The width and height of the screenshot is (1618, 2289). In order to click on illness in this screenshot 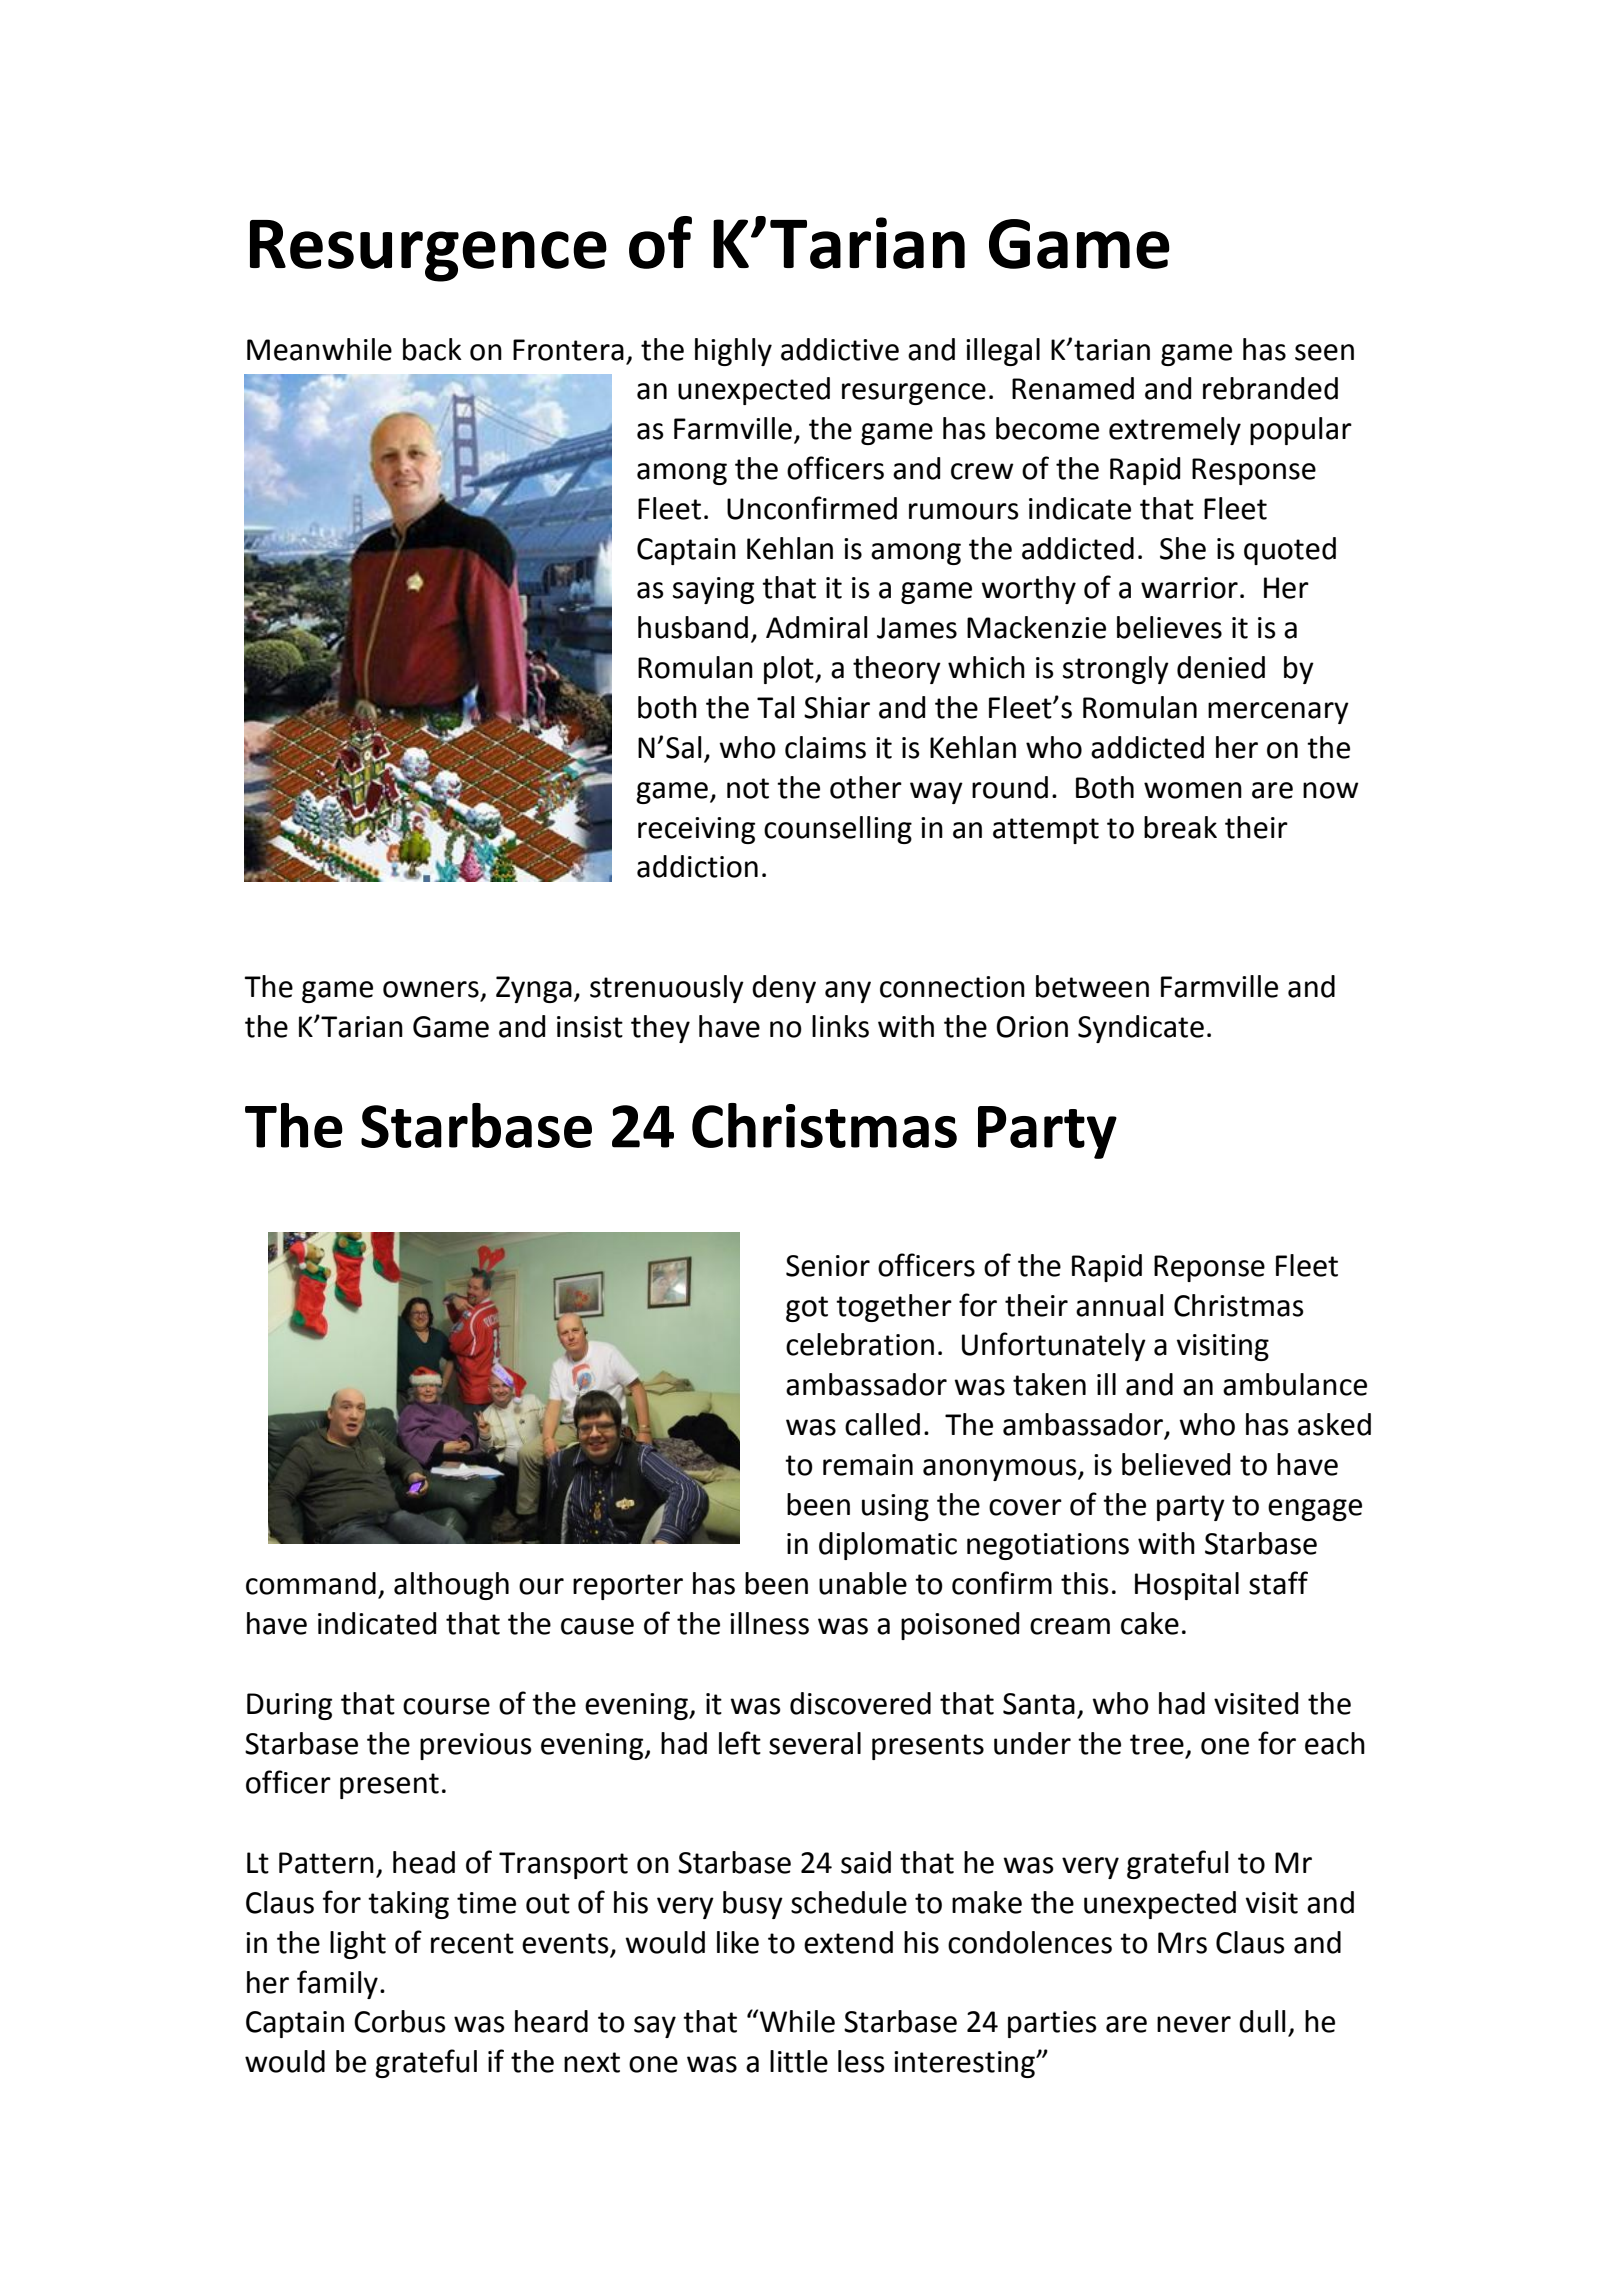, I will do `click(769, 1623)`.
